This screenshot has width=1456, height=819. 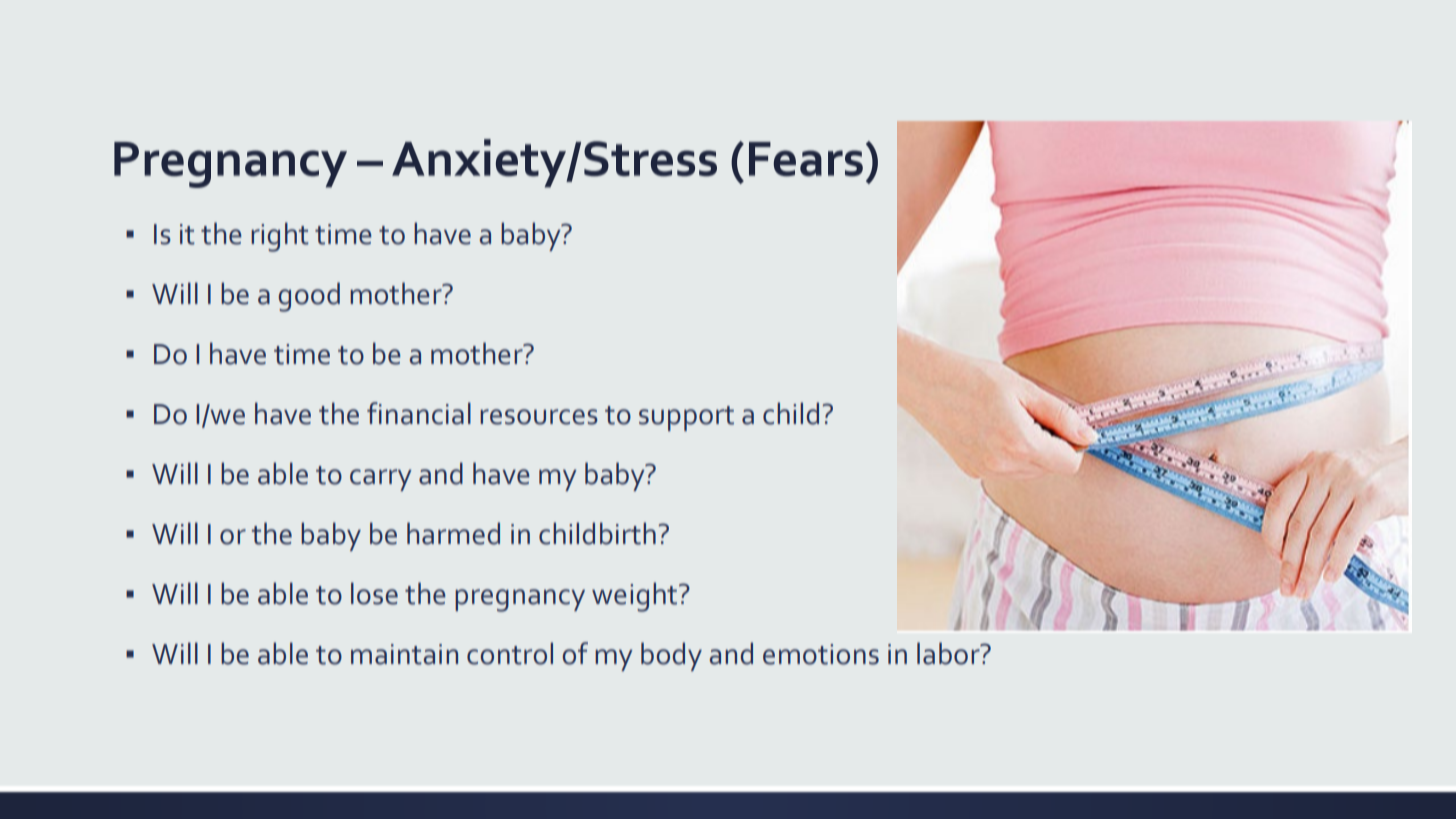 What do you see at coordinates (280, 237) in the screenshot?
I see `right` at bounding box center [280, 237].
